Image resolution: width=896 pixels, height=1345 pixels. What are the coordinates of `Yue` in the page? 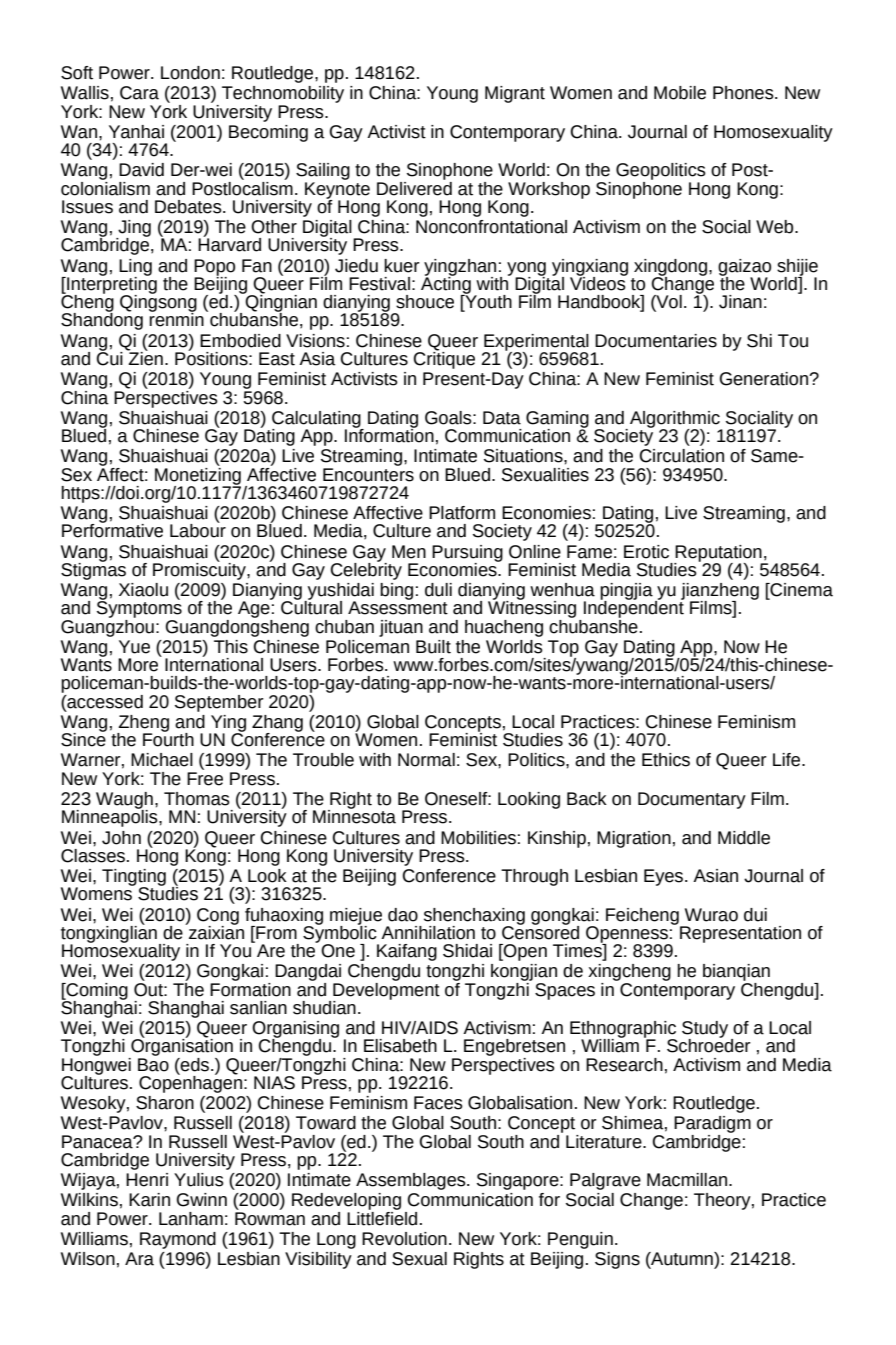 It's located at (134, 647).
